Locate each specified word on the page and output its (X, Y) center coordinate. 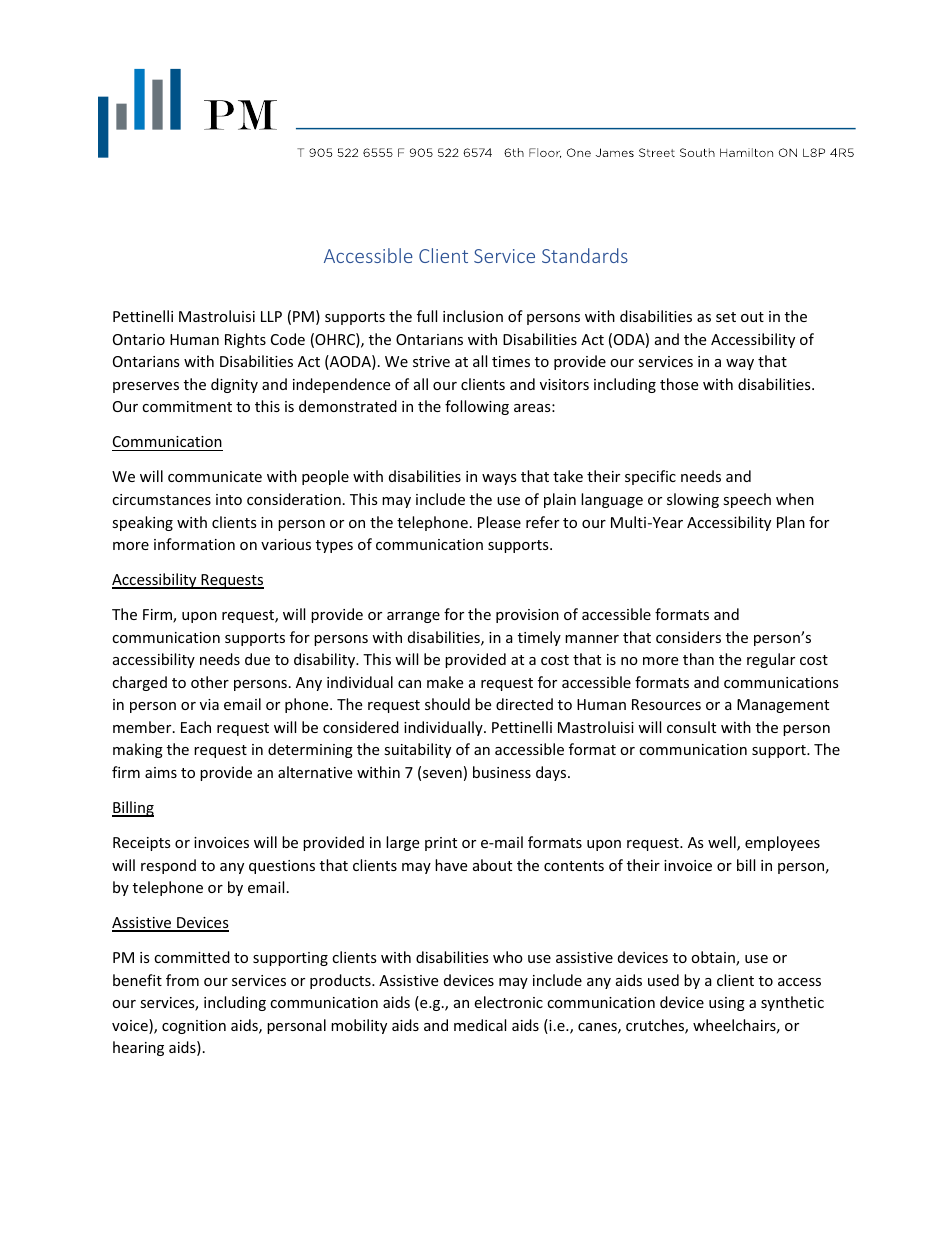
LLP (271, 316)
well (723, 843)
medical (480, 1025)
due (257, 659)
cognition (194, 1027)
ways (499, 479)
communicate (215, 476)
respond (168, 866)
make (445, 682)
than (698, 659)
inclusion (473, 316)
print (441, 844)
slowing (693, 500)
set (726, 317)
